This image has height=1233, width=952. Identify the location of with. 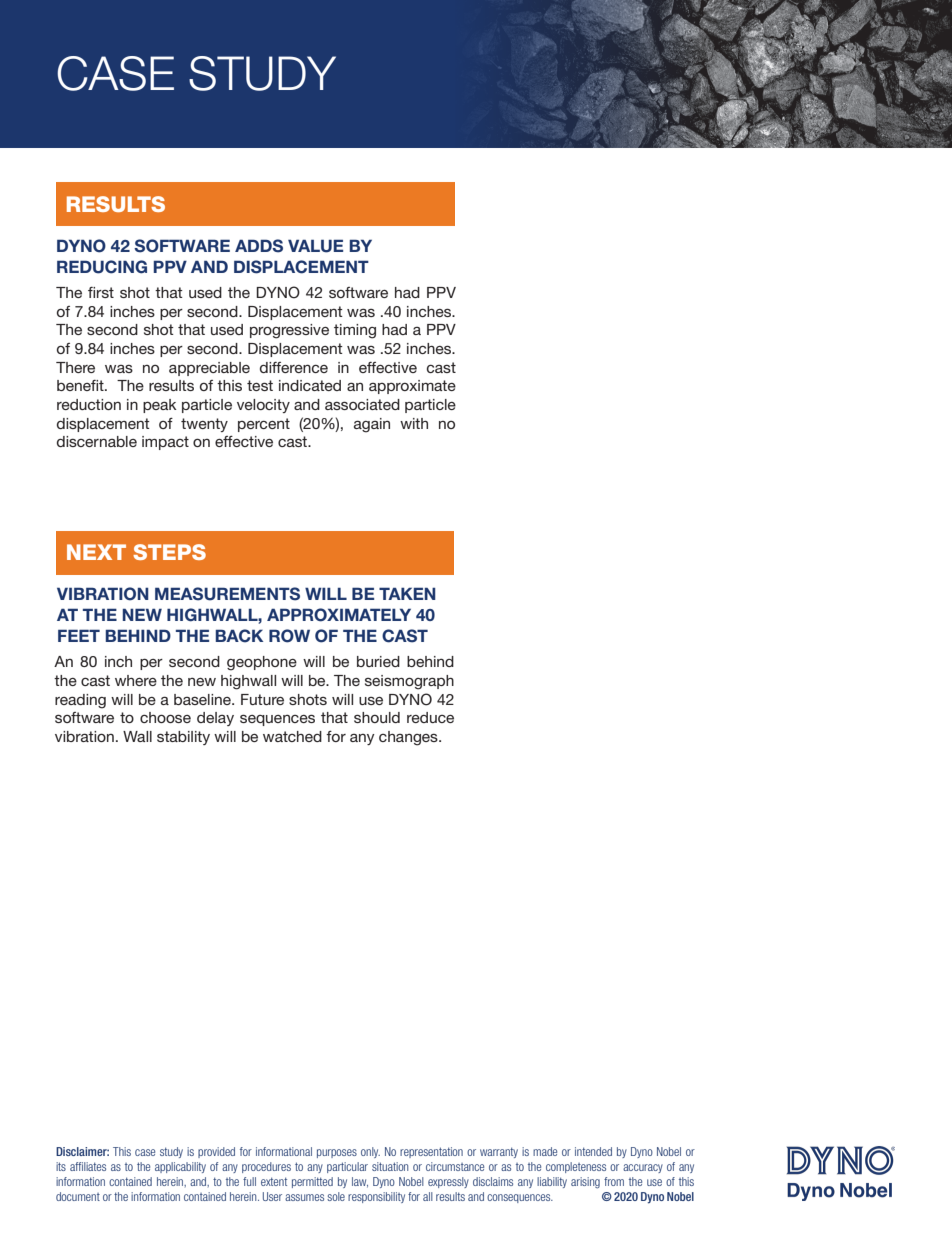
(414, 423).
